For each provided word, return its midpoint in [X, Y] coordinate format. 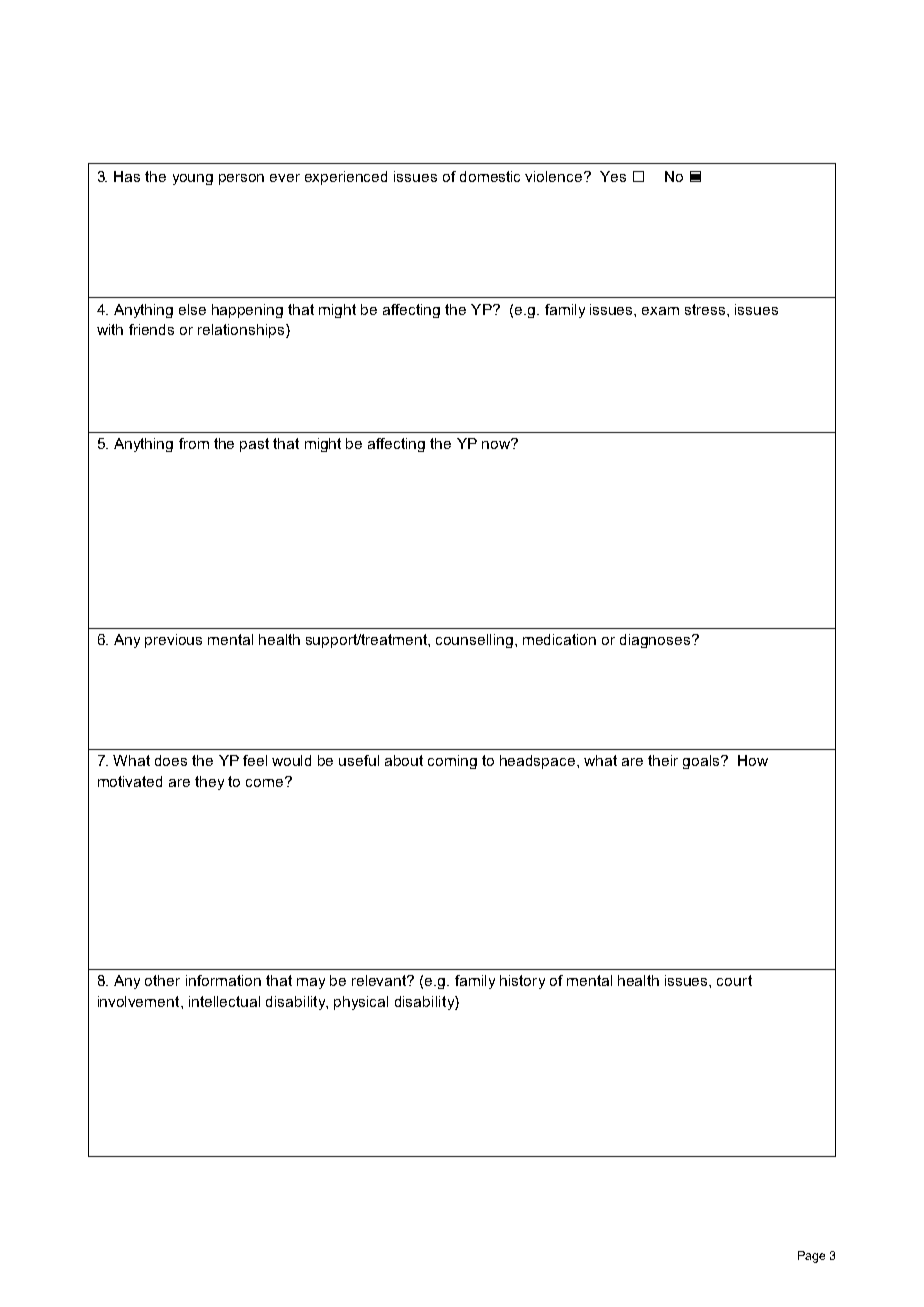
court [734, 980]
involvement [140, 1001]
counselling [474, 641]
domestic [490, 176]
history [522, 982]
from [194, 443]
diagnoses [656, 641]
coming [452, 762]
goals [702, 762]
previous [173, 641]
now [497, 444]
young [193, 179]
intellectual [224, 1001]
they [209, 783]
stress [706, 309]
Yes [613, 176]
